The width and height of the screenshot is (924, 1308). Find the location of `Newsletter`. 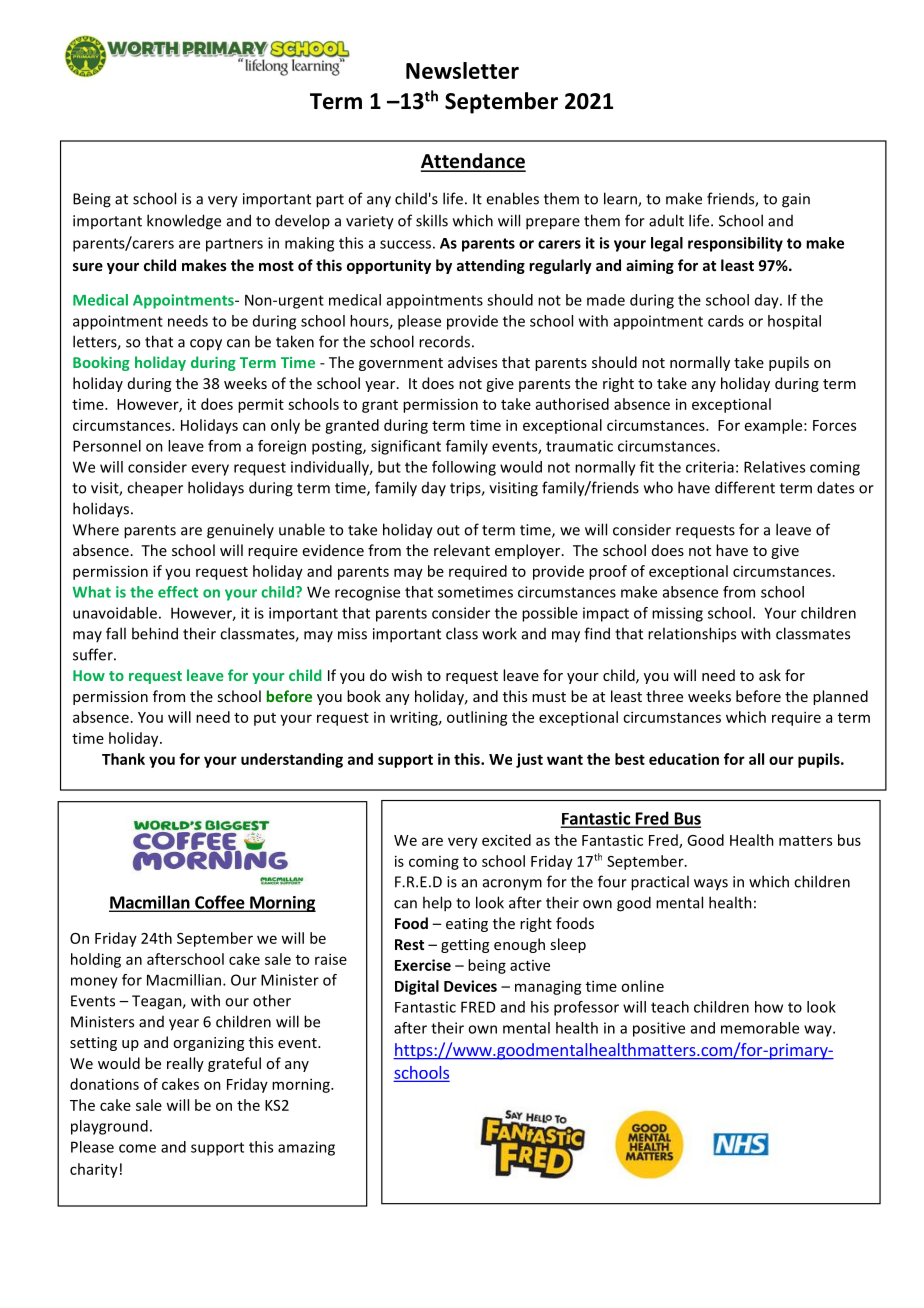

Newsletter is located at coordinates (462, 70).
